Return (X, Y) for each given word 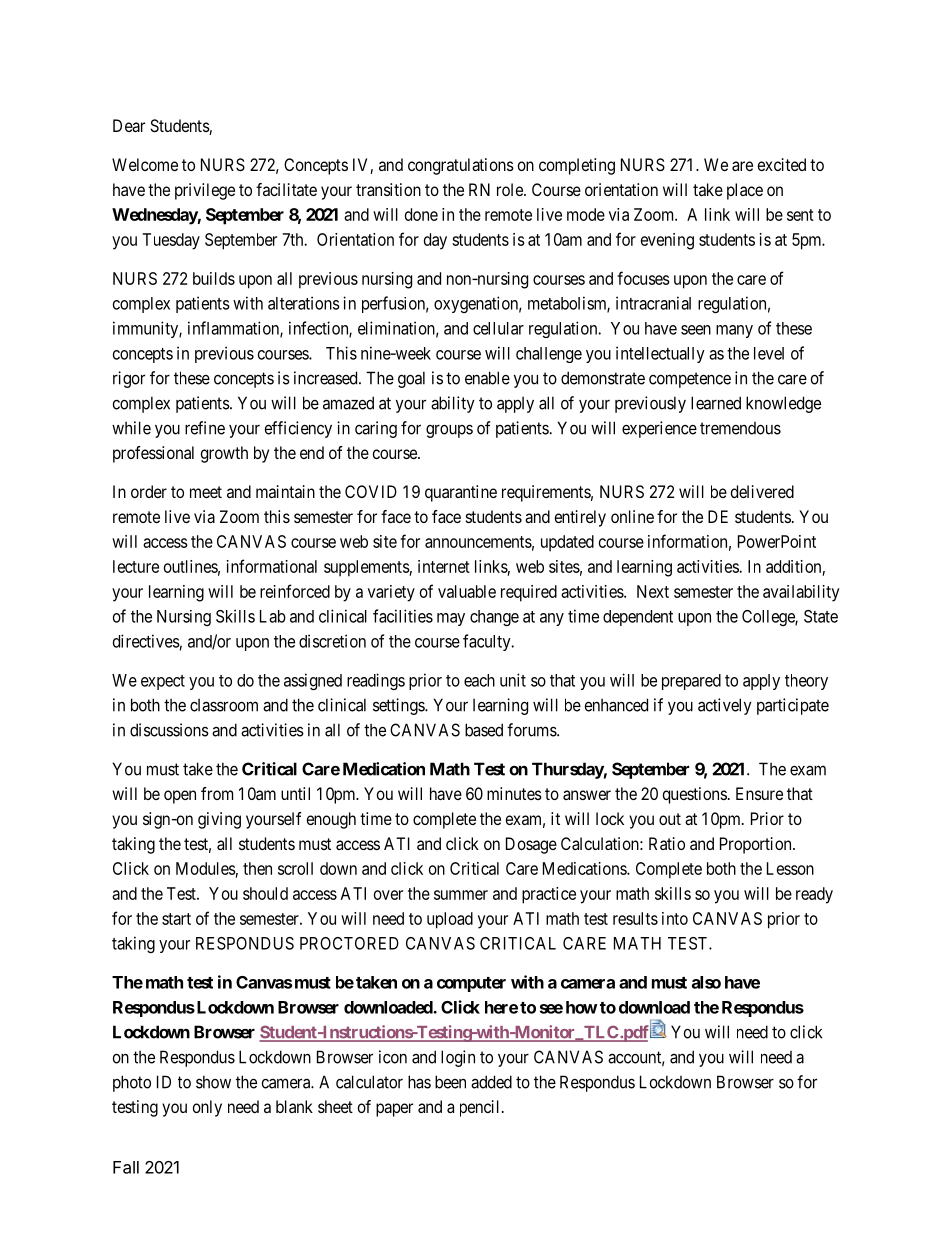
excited (782, 164)
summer (461, 895)
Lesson (790, 868)
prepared (691, 682)
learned (716, 403)
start (176, 919)
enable (487, 378)
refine (205, 428)
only (207, 1108)
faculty (488, 642)
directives (146, 641)
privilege (205, 191)
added (491, 1082)
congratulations (461, 166)
